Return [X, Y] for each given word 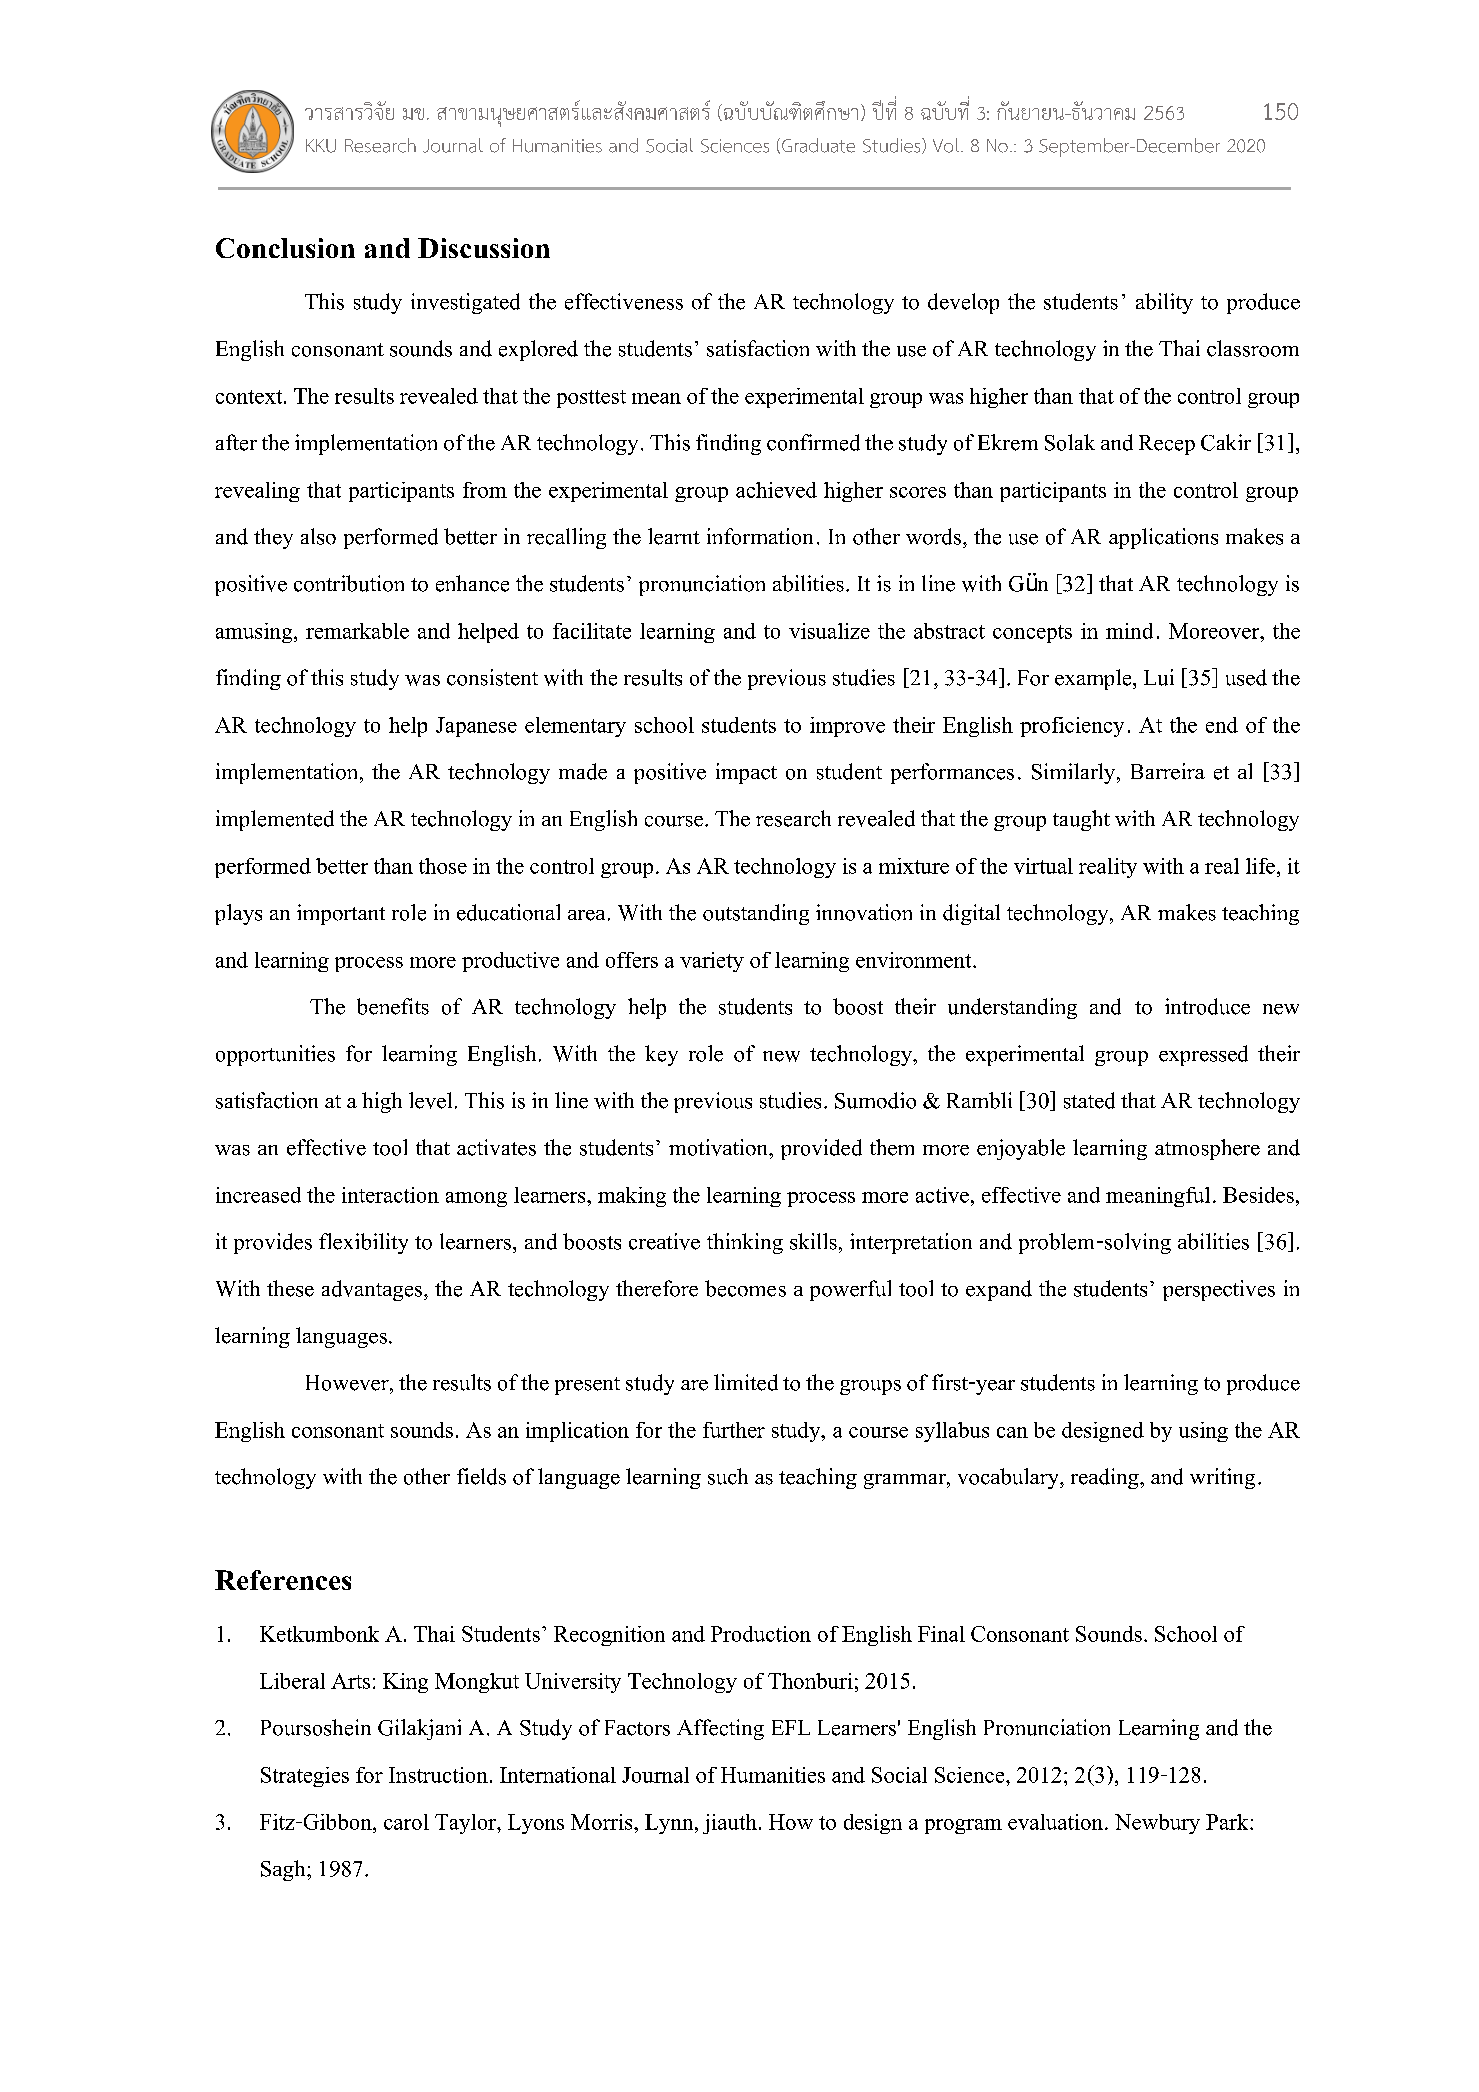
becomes [745, 1288]
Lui [1159, 677]
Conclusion [285, 248]
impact [746, 773]
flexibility [363, 1243]
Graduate [818, 145]
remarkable [357, 631]
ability [1164, 303]
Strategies [305, 1777]
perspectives [1219, 1290]
